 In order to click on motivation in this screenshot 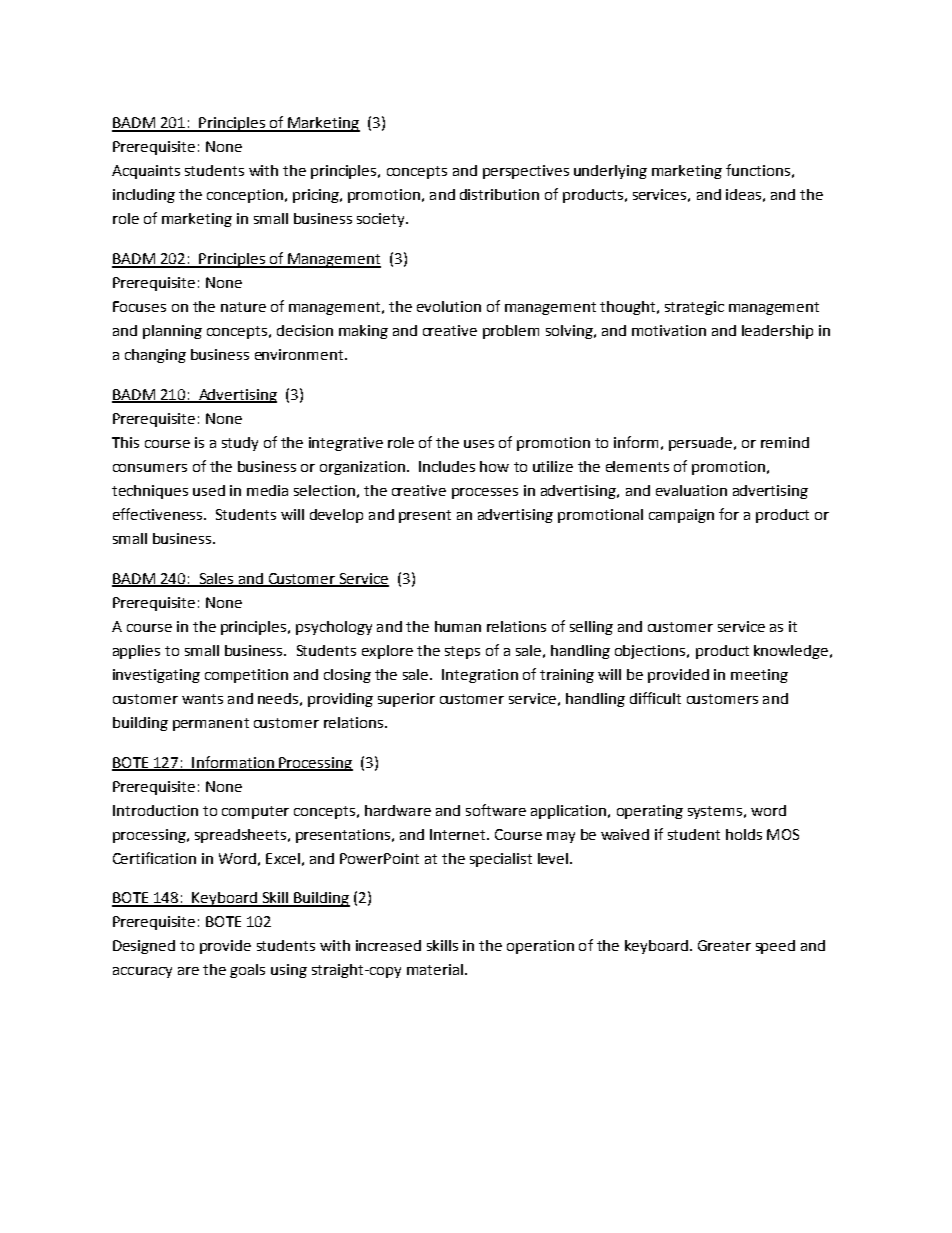, I will do `click(669, 330)`.
